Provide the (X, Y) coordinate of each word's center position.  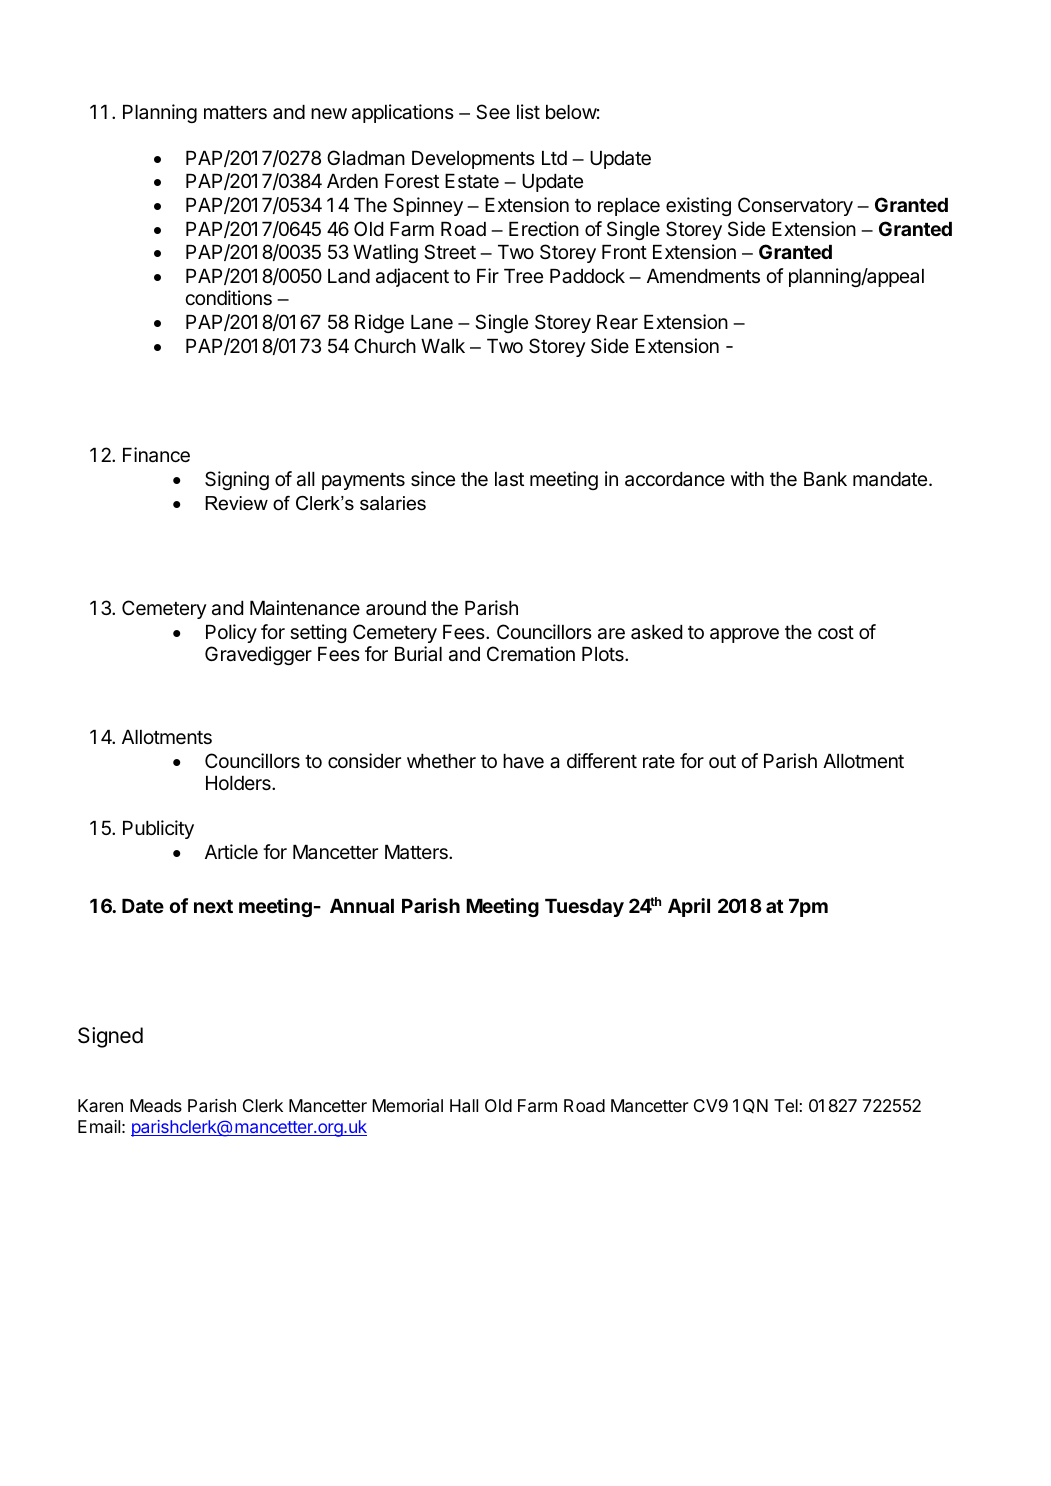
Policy (231, 633)
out (722, 761)
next (213, 906)
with (747, 478)
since (433, 478)
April (689, 907)
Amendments (703, 276)
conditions (228, 297)
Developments (473, 160)
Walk (443, 346)
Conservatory (795, 206)
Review (236, 503)
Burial (418, 653)
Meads (156, 1106)
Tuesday (584, 908)
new (329, 113)
